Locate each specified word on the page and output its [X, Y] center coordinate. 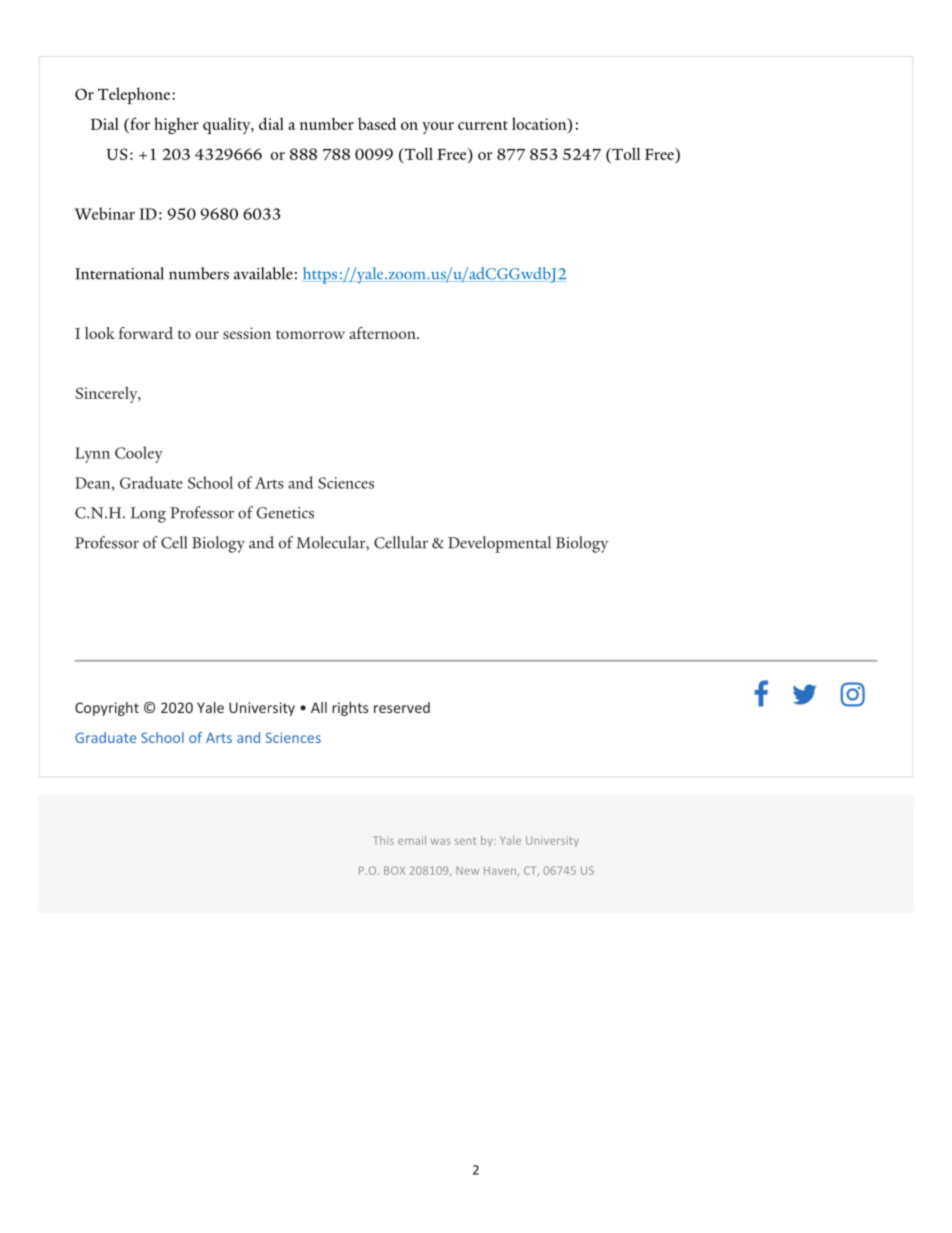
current [483, 125]
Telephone [135, 95]
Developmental [499, 544]
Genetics [285, 513]
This [383, 840]
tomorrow [310, 334]
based [377, 123]
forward [146, 333]
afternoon [383, 333]
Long [148, 515]
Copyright [107, 709]
